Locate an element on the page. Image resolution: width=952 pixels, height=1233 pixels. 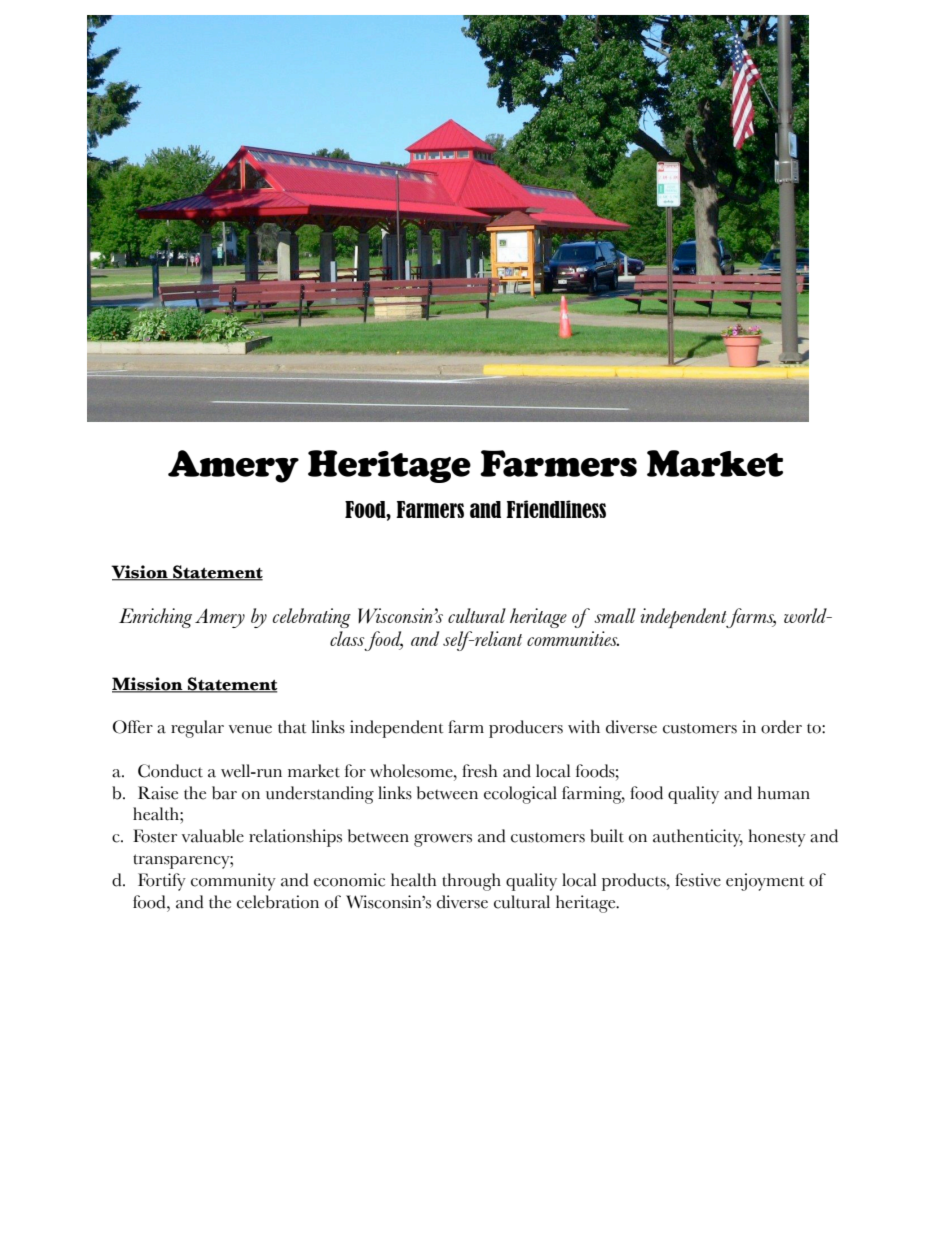
Friendliness is located at coordinates (556, 509).
